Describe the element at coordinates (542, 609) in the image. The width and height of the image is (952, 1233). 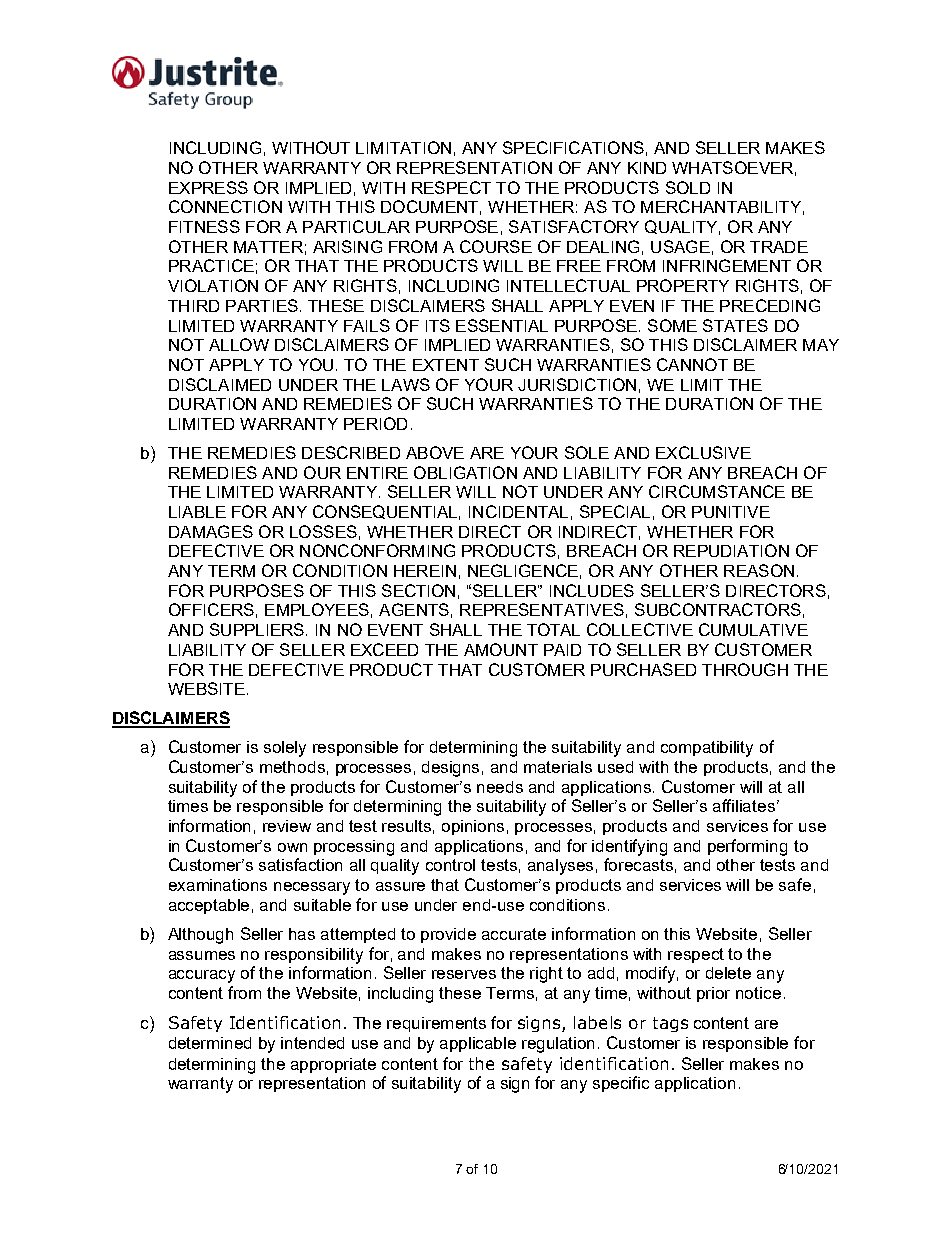
I see `REPRESENTATIVES` at that location.
